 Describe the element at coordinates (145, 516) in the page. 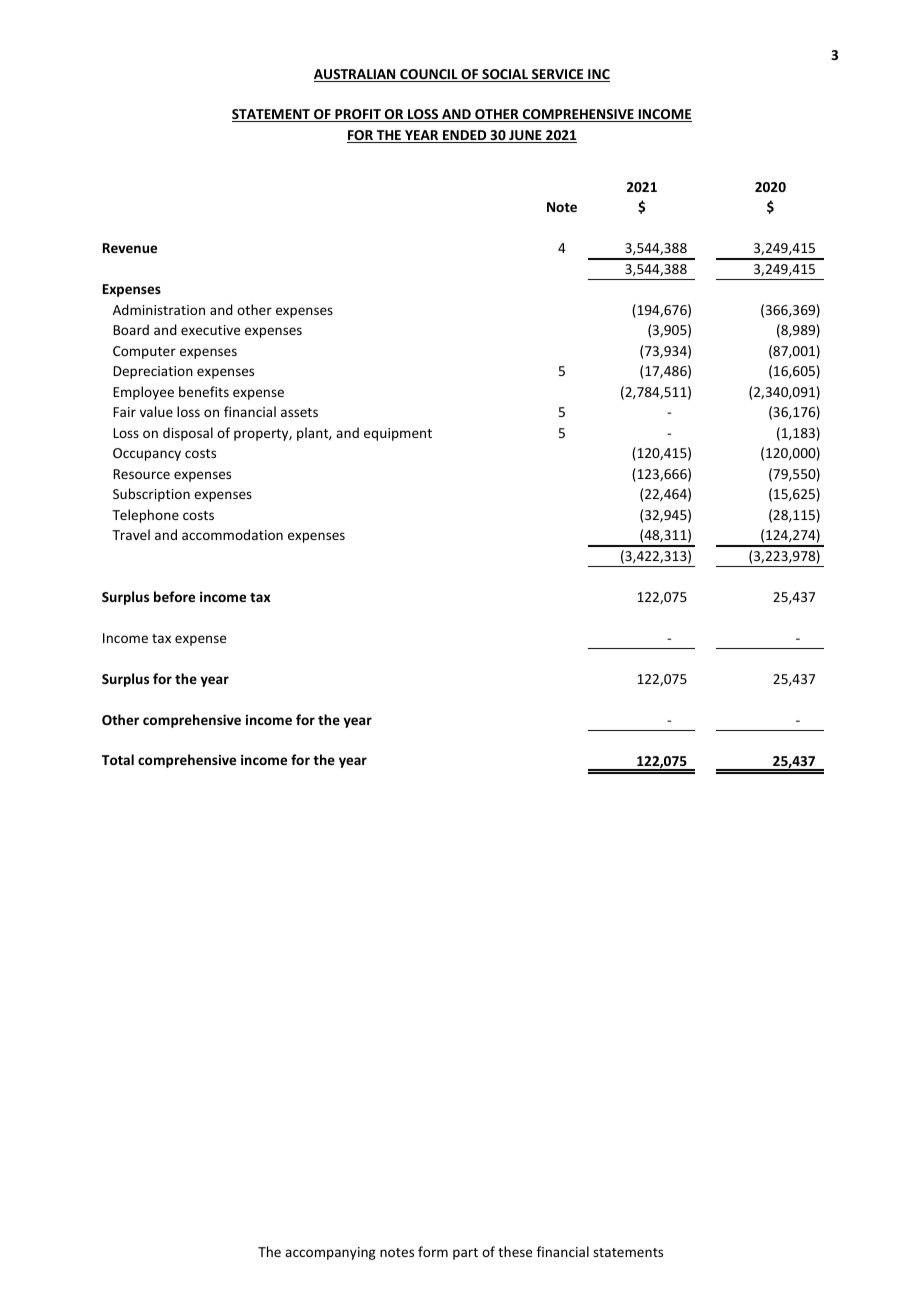

I see `Telephone` at that location.
